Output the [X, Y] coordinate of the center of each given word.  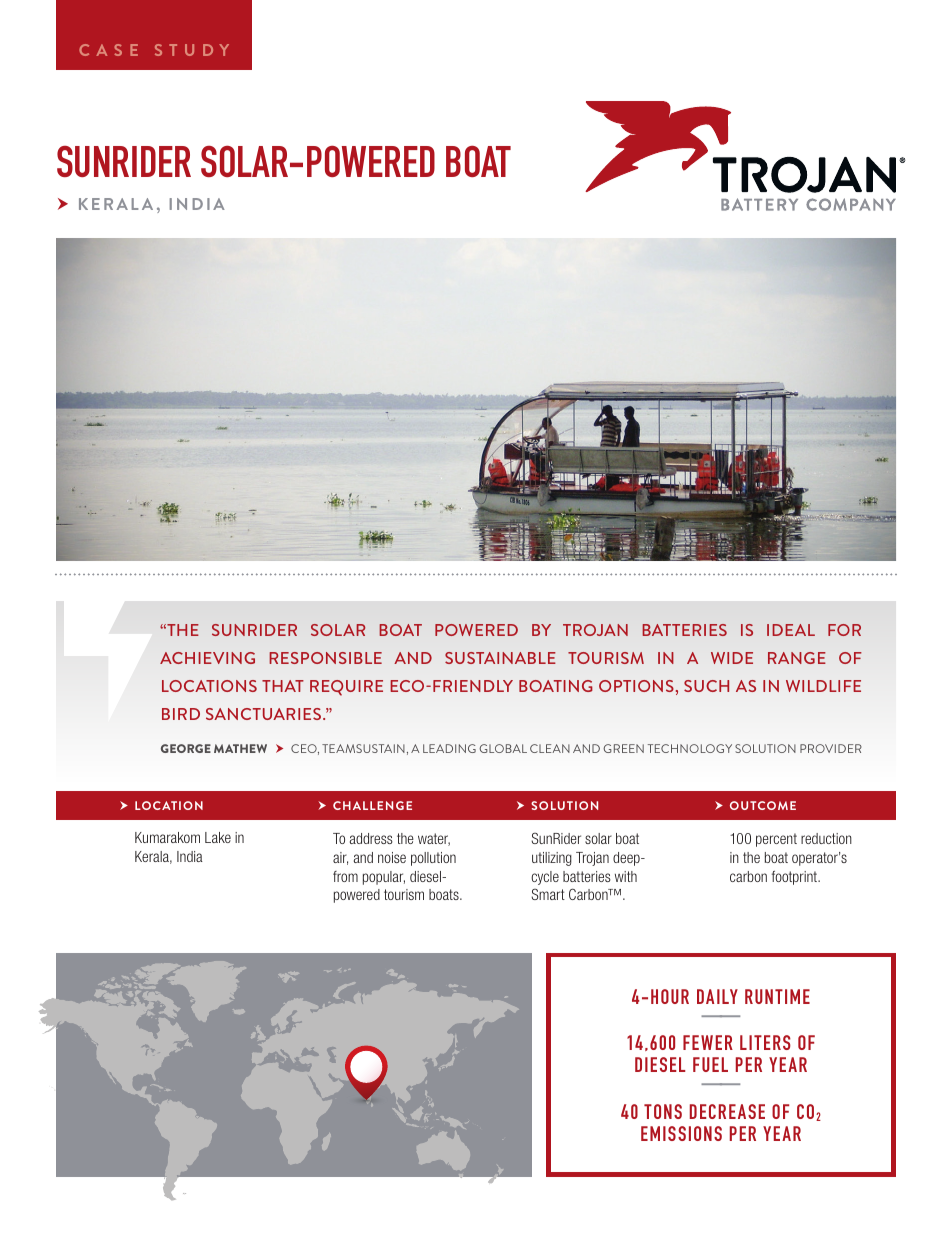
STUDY [192, 50]
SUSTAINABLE [500, 658]
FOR [844, 630]
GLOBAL [503, 748]
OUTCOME [763, 805]
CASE [108, 50]
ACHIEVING [207, 658]
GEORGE [186, 748]
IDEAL [791, 630]
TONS [663, 1111]
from [345, 876]
